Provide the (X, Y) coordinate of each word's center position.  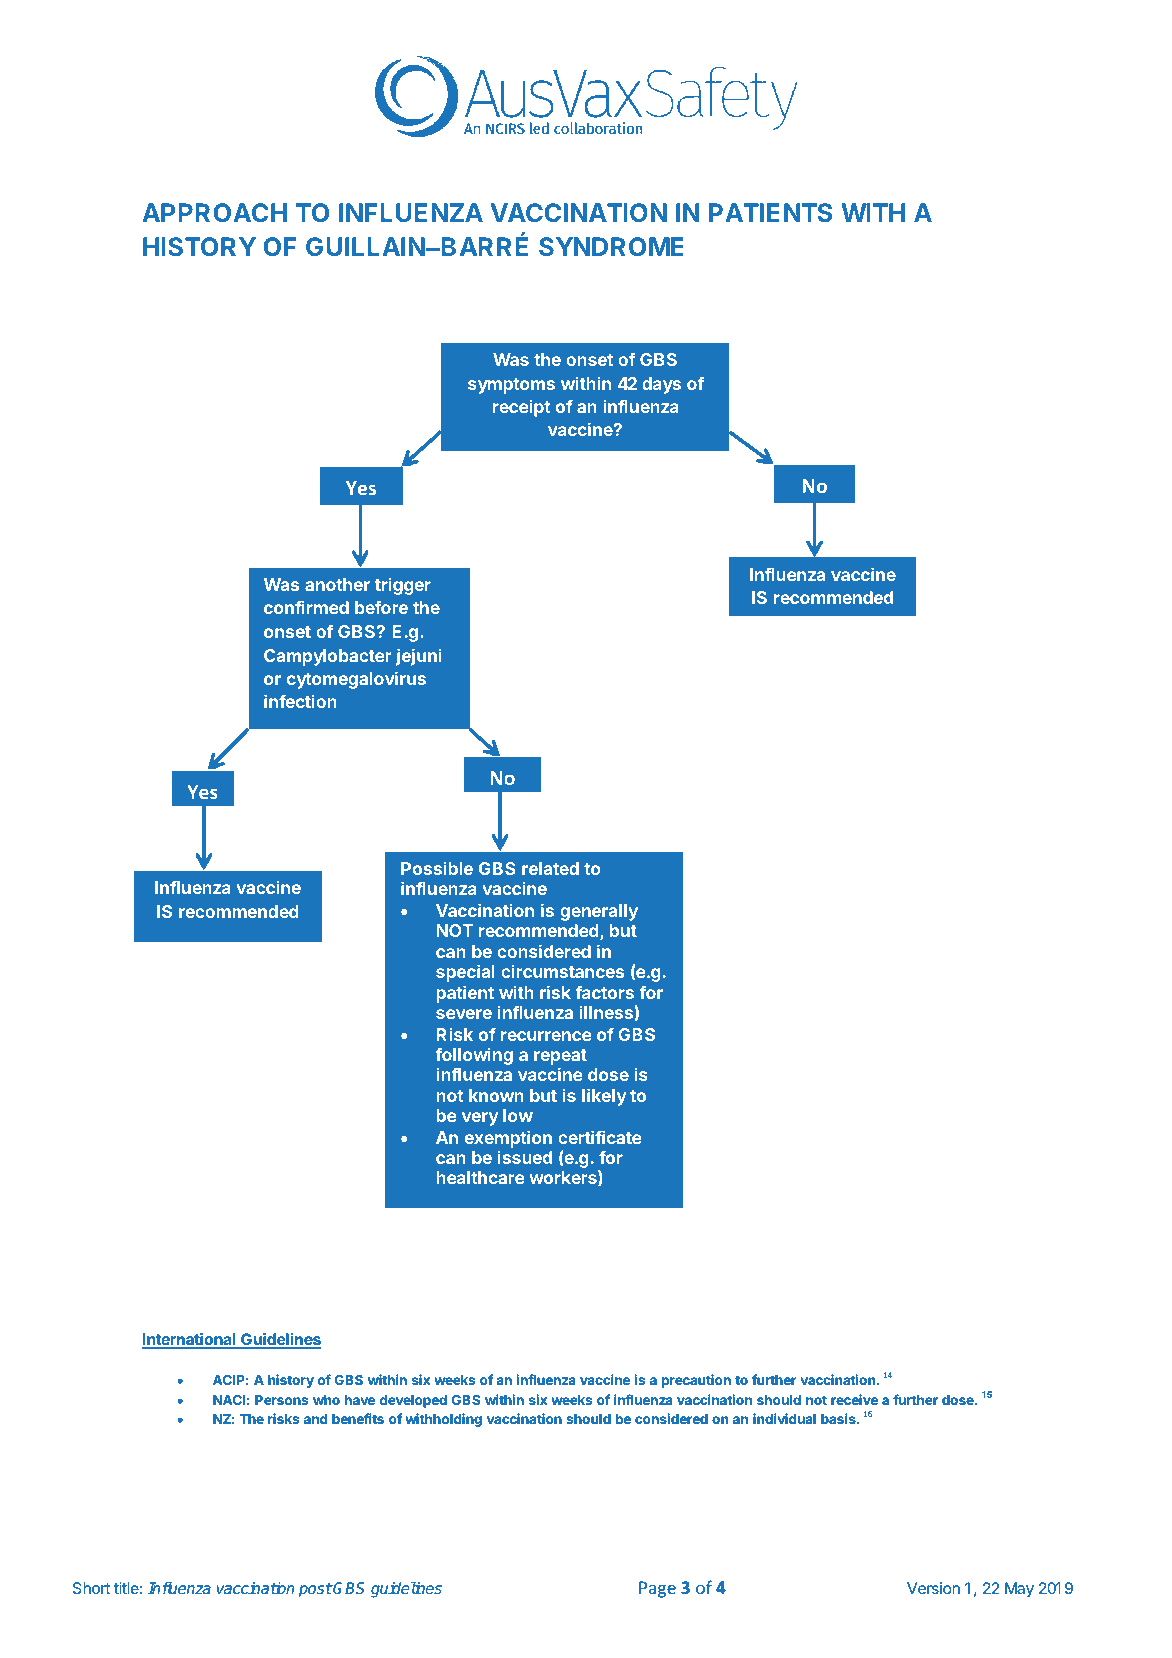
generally (599, 912)
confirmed (306, 607)
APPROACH (214, 212)
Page (657, 1589)
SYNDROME (611, 246)
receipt (521, 408)
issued (525, 1157)
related (550, 868)
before (381, 607)
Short (91, 1588)
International (190, 1340)
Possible (437, 868)
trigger (403, 586)
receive (854, 1399)
